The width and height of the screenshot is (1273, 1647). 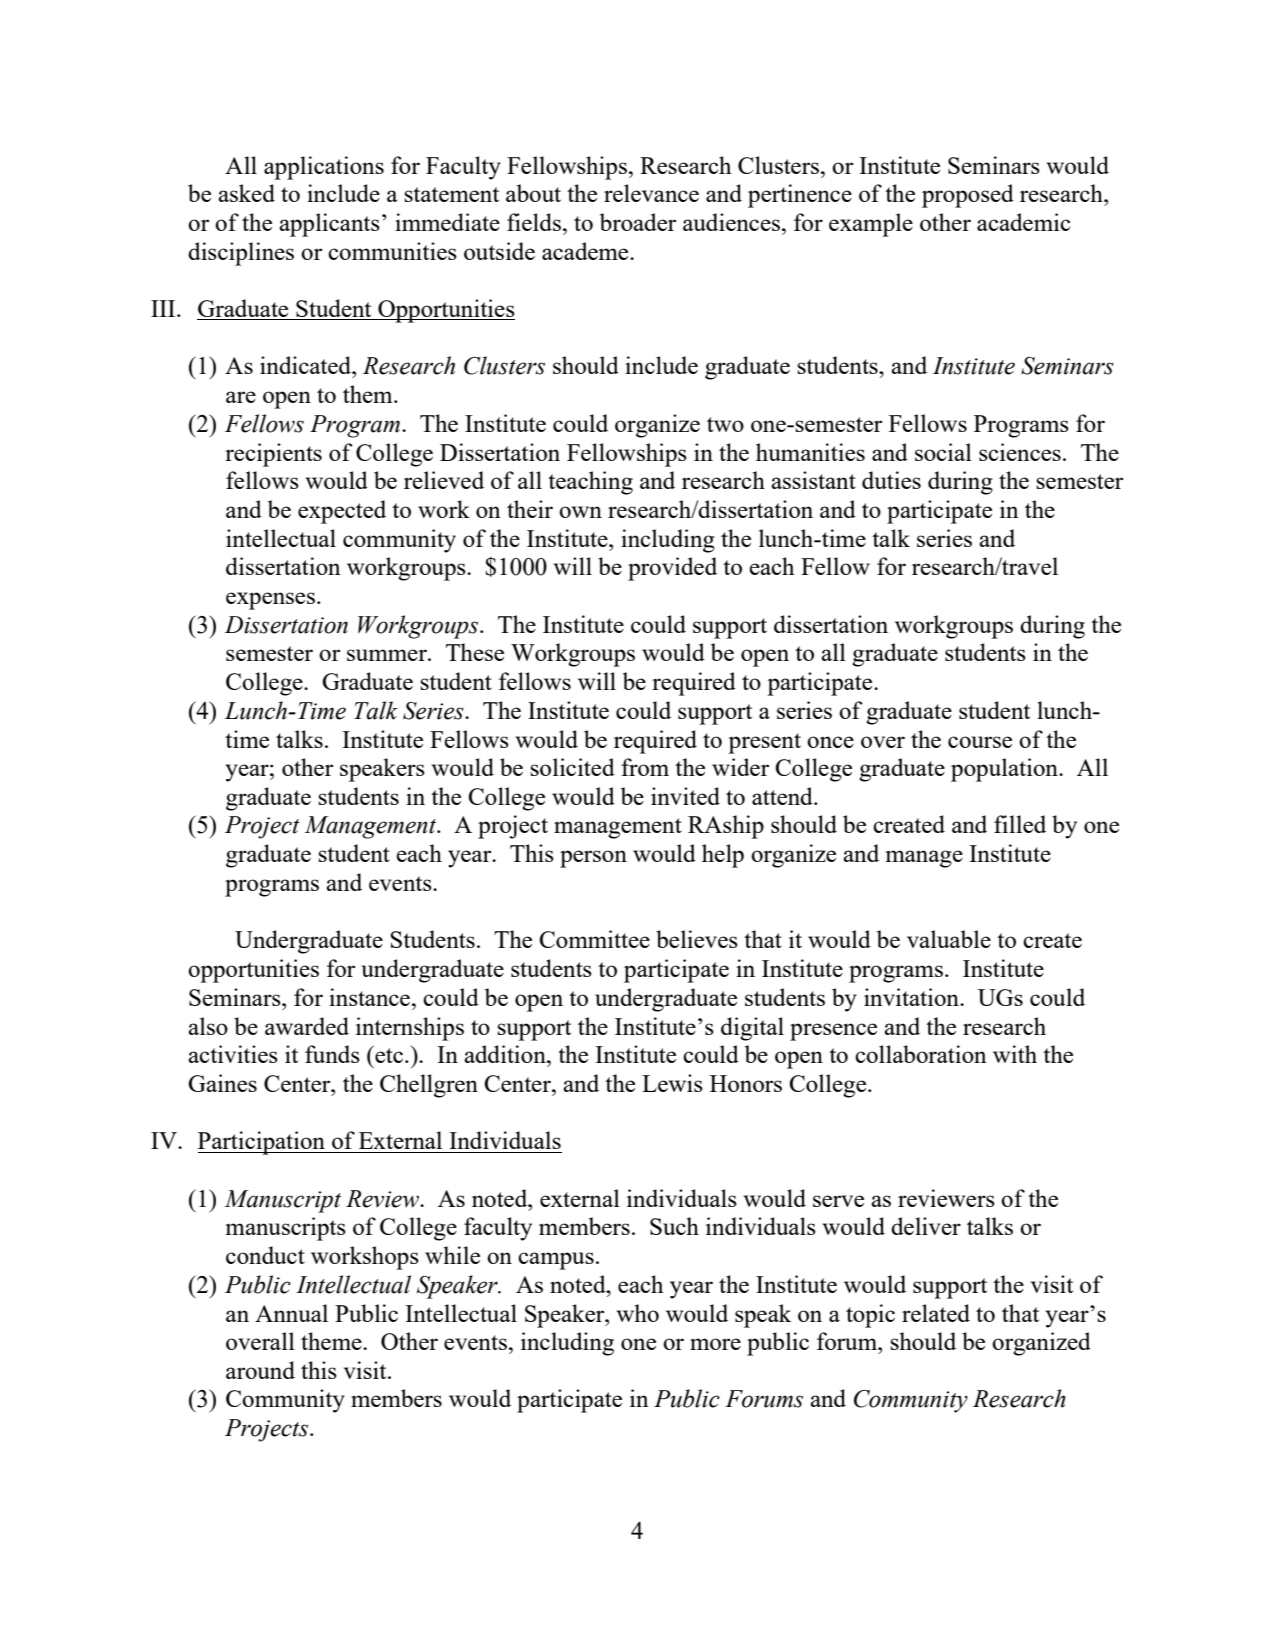 I want to click on proposed, so click(x=968, y=196).
